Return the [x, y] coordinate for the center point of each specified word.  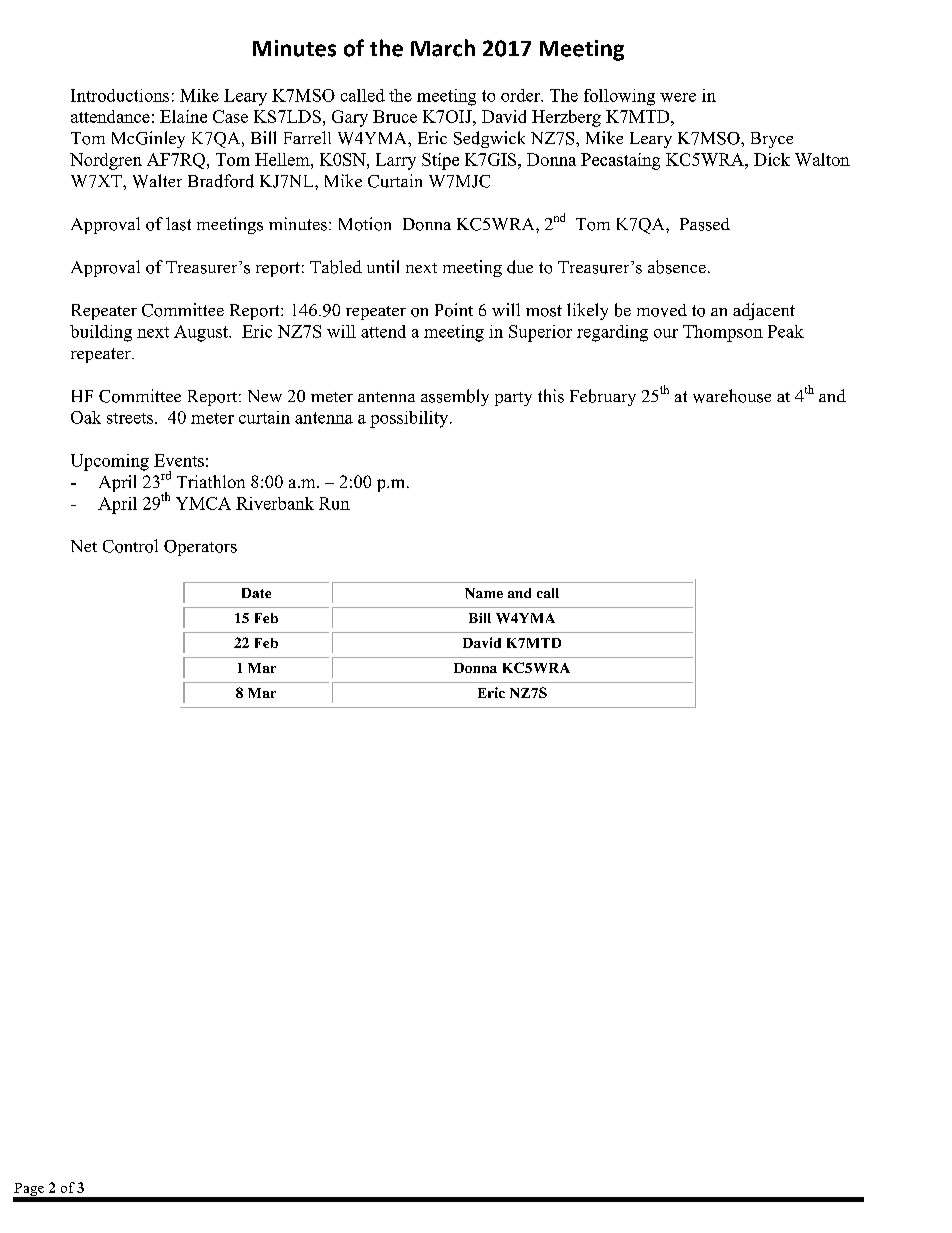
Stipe [440, 161]
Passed [705, 224]
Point [454, 310]
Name [484, 593]
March [443, 48]
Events [179, 460]
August [202, 333]
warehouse [732, 396]
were [678, 97]
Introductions [120, 95]
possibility [410, 419]
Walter [157, 181]
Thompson [723, 333]
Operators [200, 548]
